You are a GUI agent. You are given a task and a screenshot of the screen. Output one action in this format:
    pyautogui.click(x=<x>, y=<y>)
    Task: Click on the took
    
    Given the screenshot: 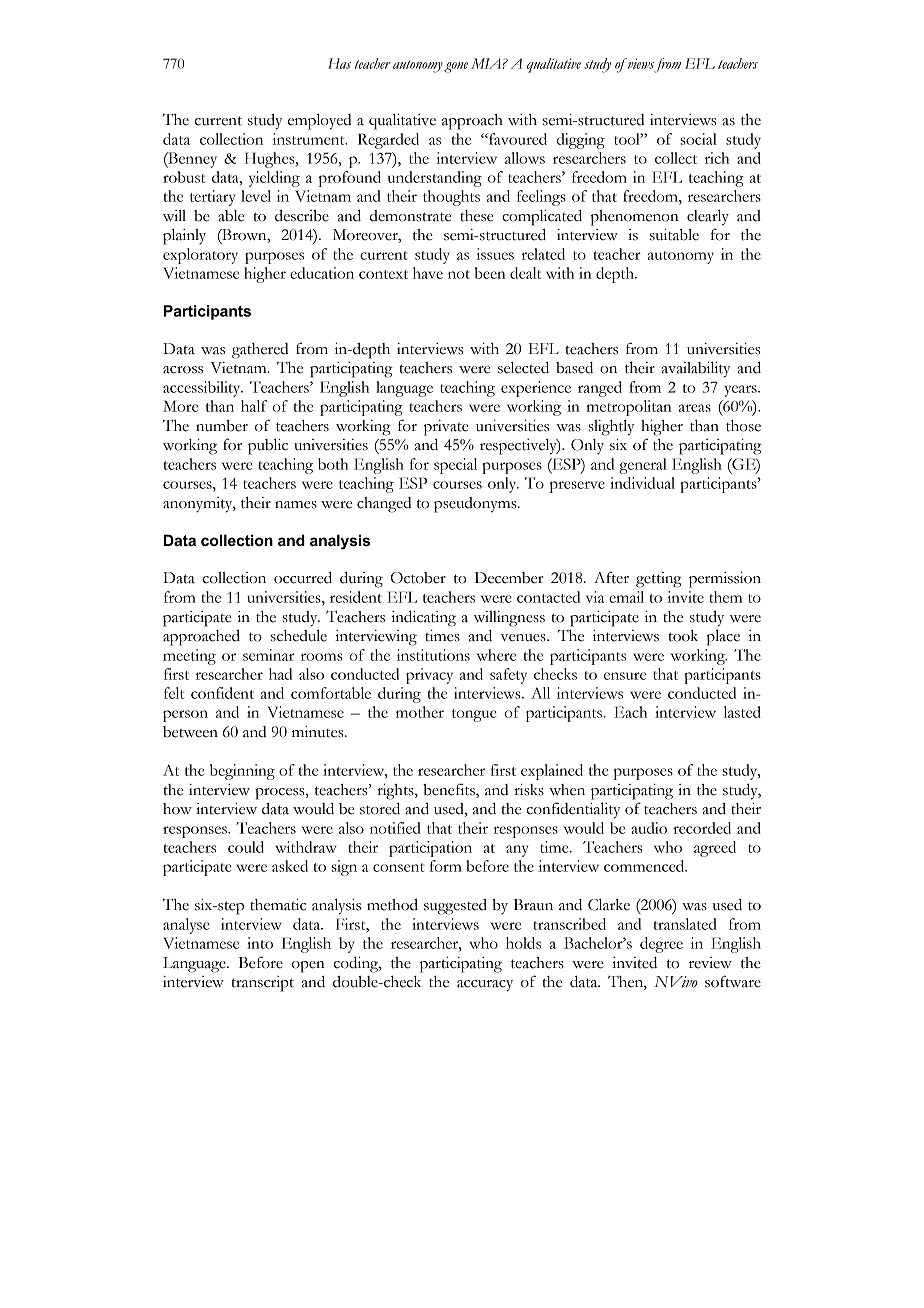 What is the action you would take?
    pyautogui.click(x=683, y=636)
